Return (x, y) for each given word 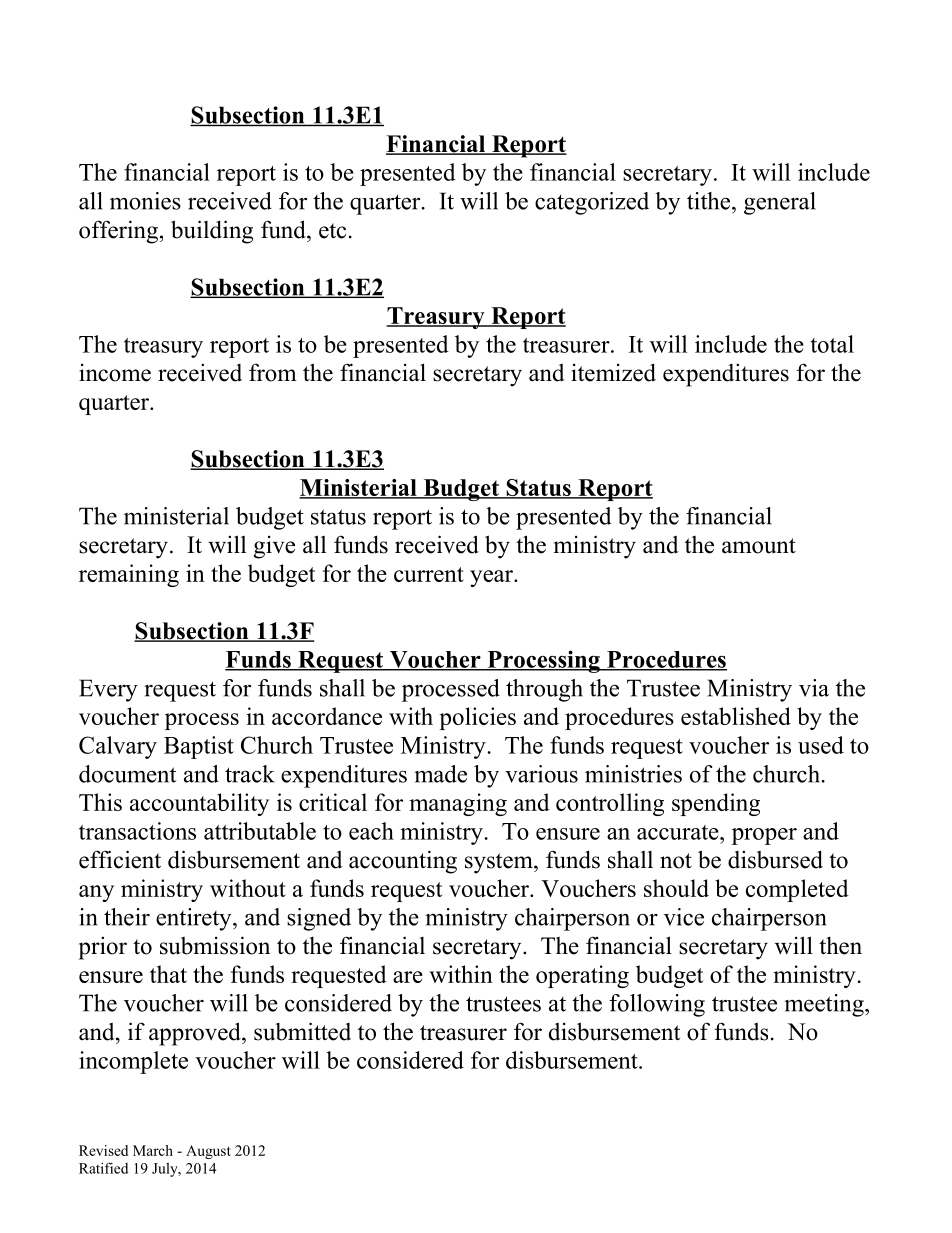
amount (759, 546)
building (212, 232)
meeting (825, 1005)
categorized (592, 203)
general (780, 203)
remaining (129, 575)
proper (764, 836)
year (492, 578)
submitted (302, 1031)
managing (458, 804)
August (208, 1152)
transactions (137, 831)
